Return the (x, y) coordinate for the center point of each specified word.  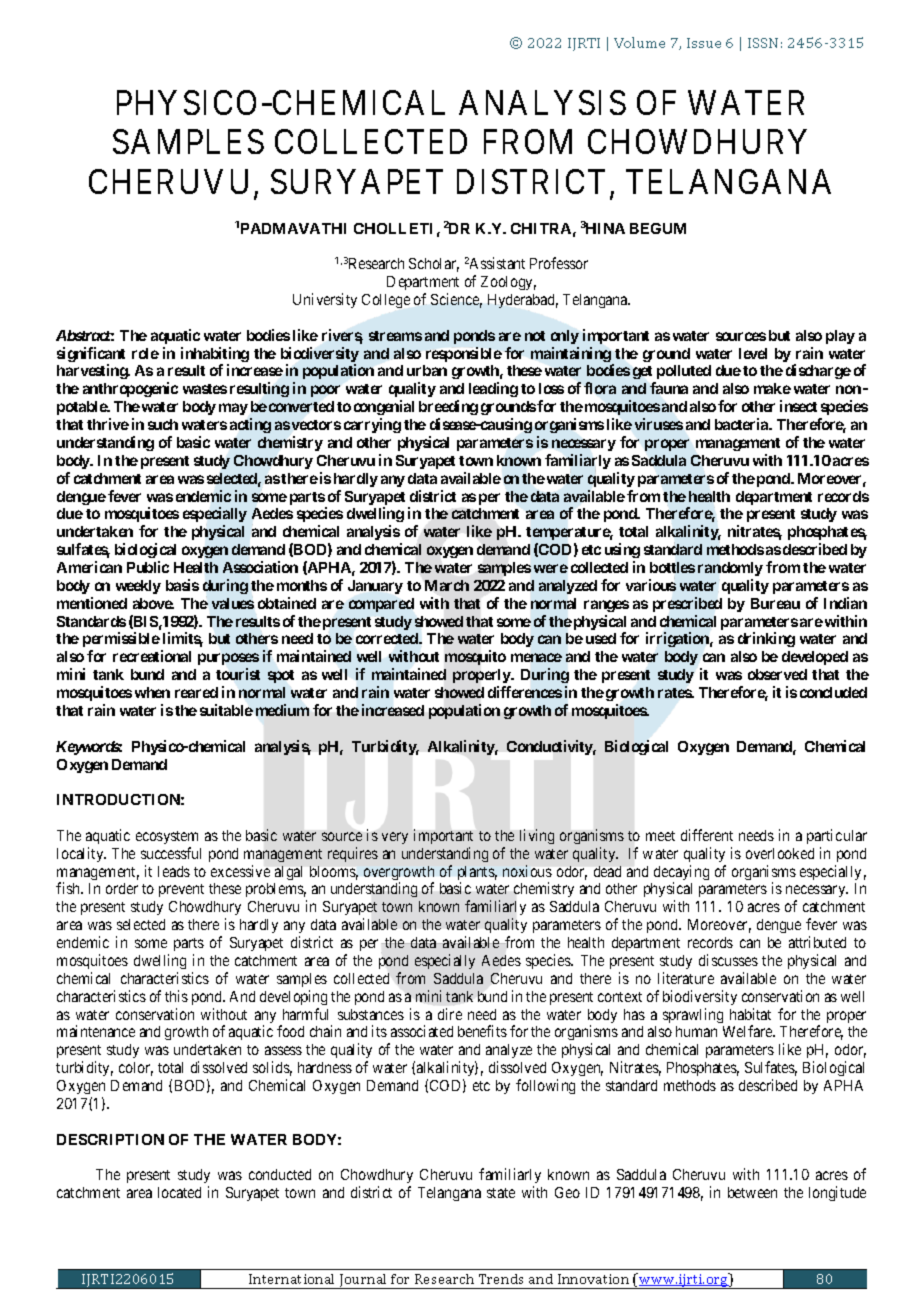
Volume (639, 42)
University (325, 300)
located (179, 1192)
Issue (704, 43)
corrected (388, 638)
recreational (152, 656)
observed (777, 674)
